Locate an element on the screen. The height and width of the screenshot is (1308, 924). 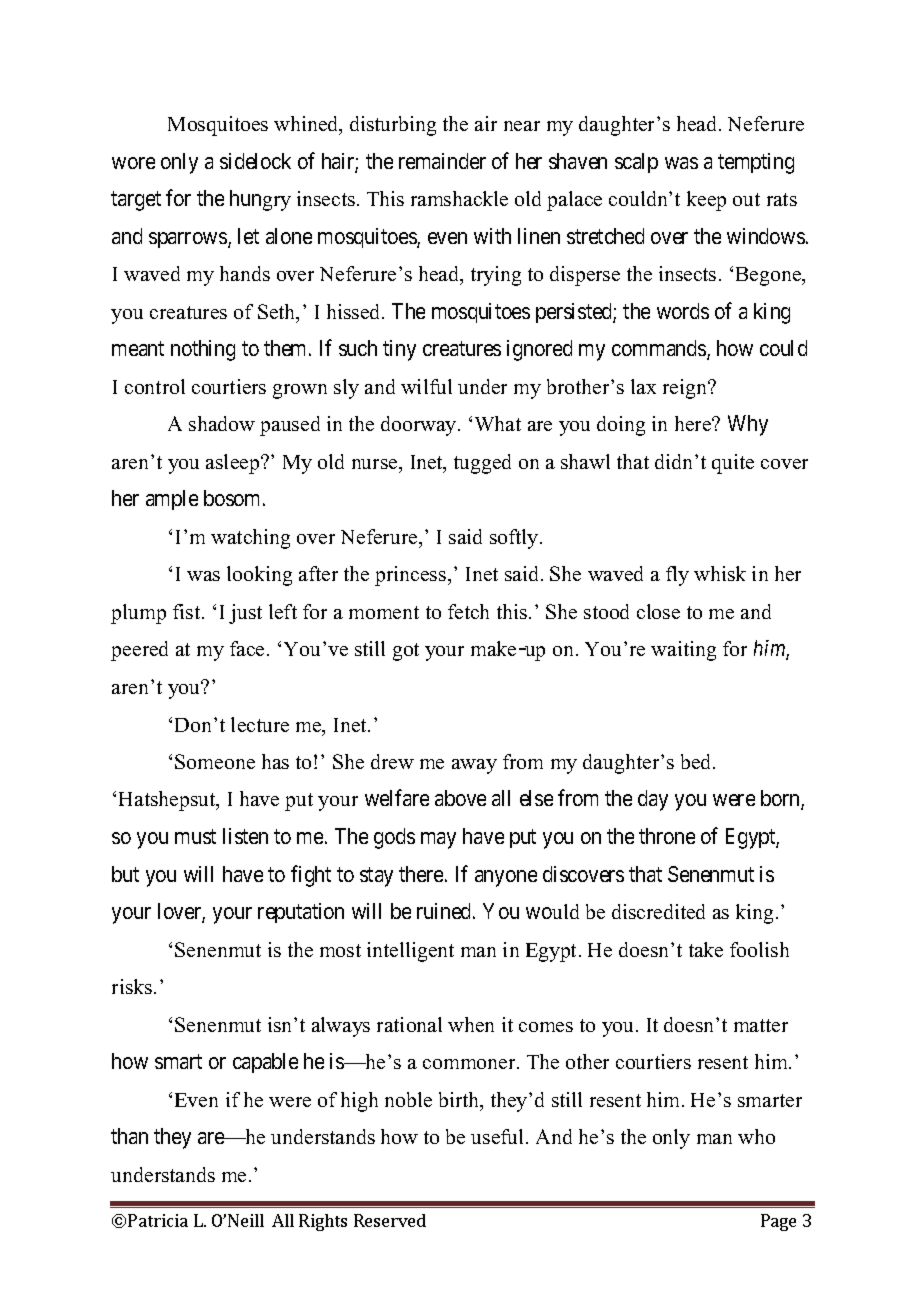
wore is located at coordinates (133, 163).
